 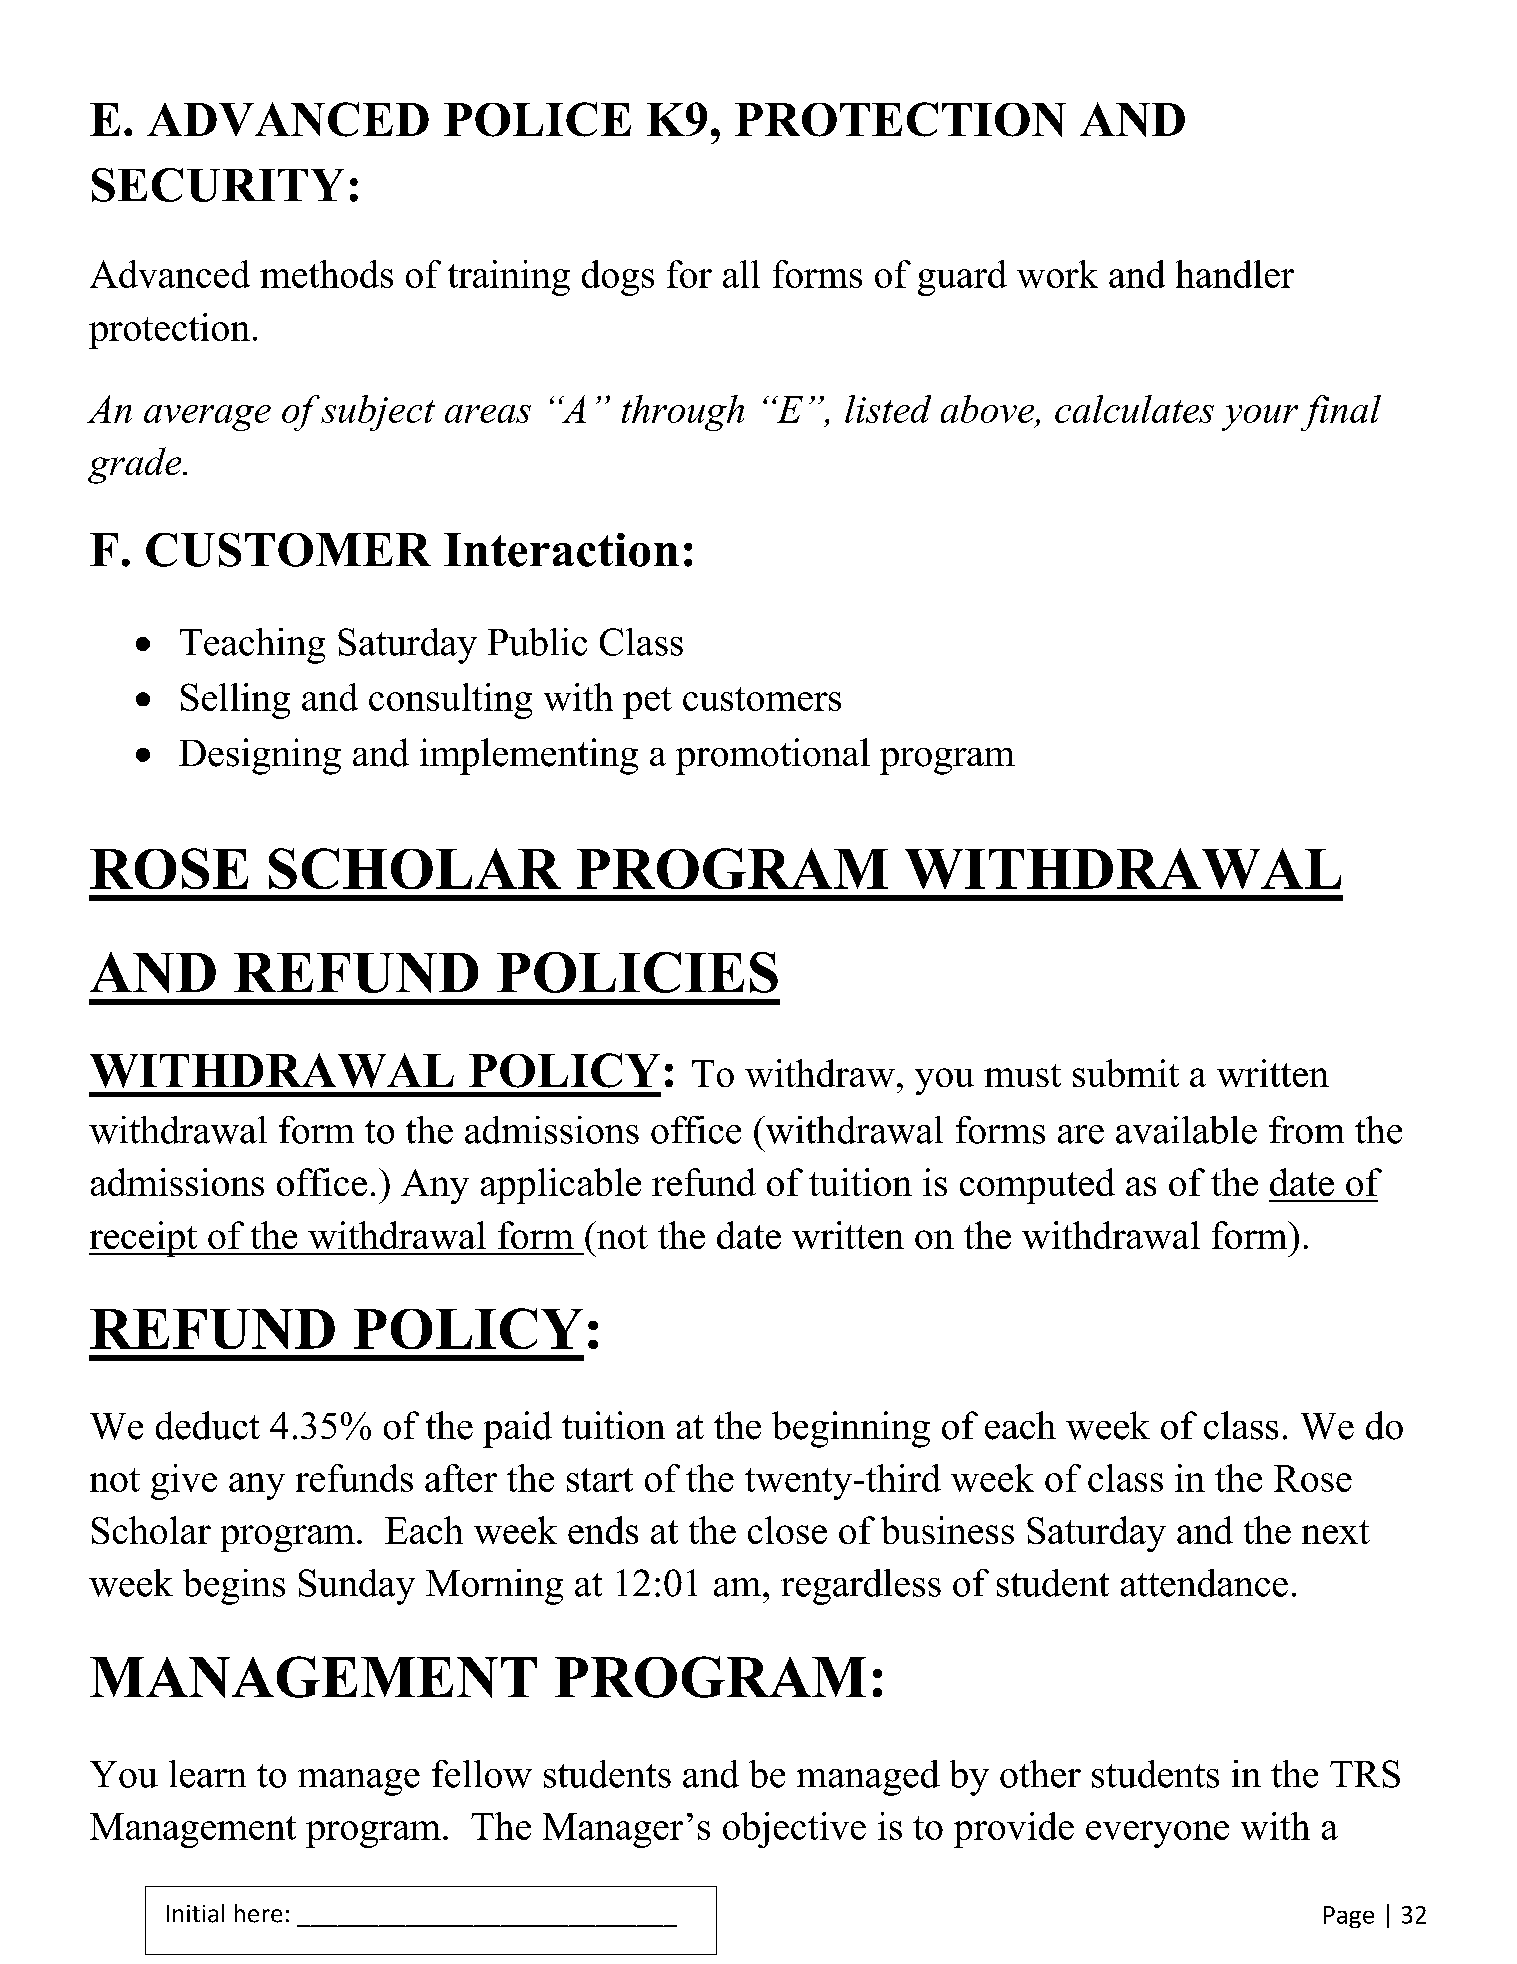 What do you see at coordinates (637, 972) in the page?
I see `POLICIES` at bounding box center [637, 972].
